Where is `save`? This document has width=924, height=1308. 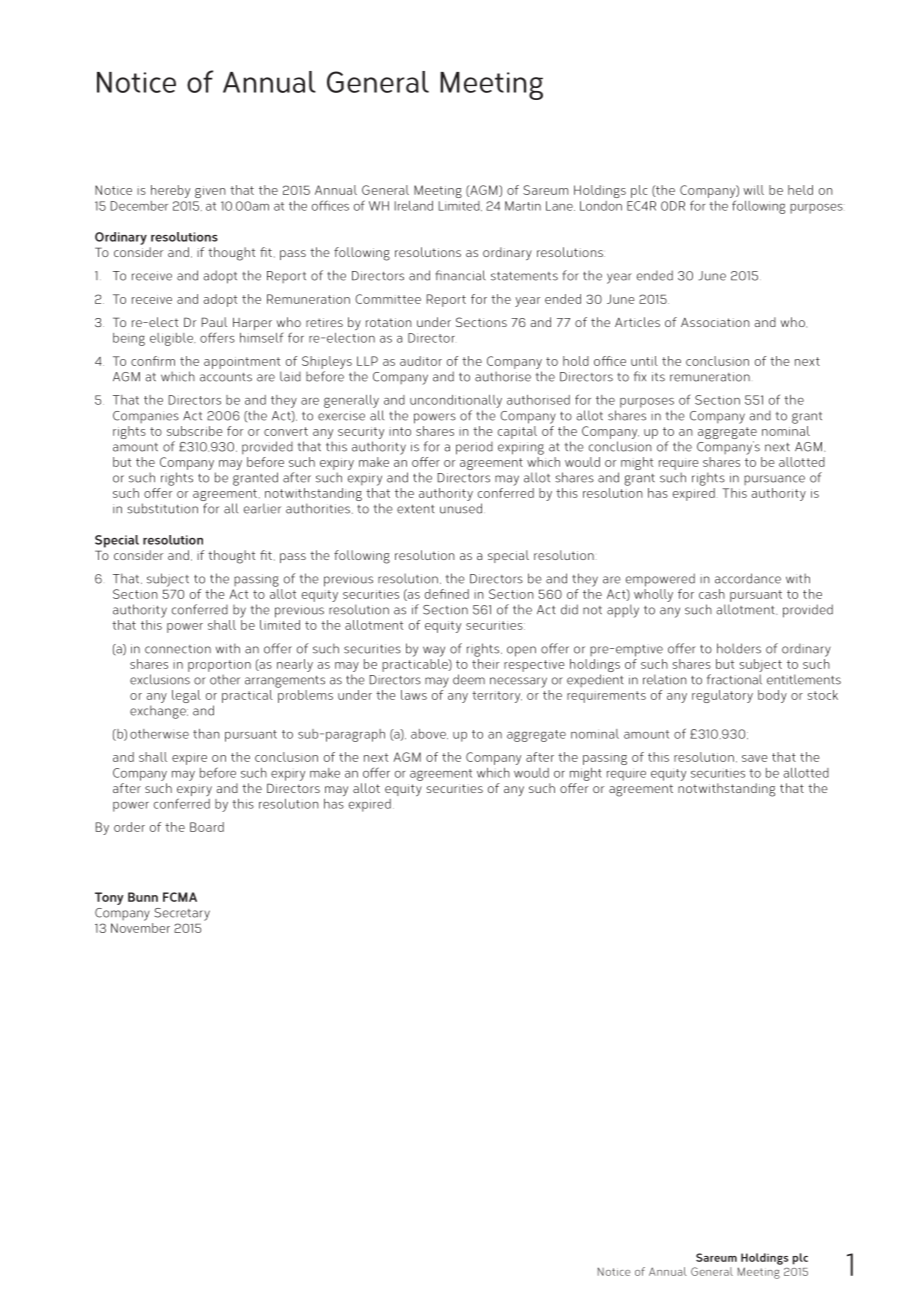 save is located at coordinates (754, 758).
